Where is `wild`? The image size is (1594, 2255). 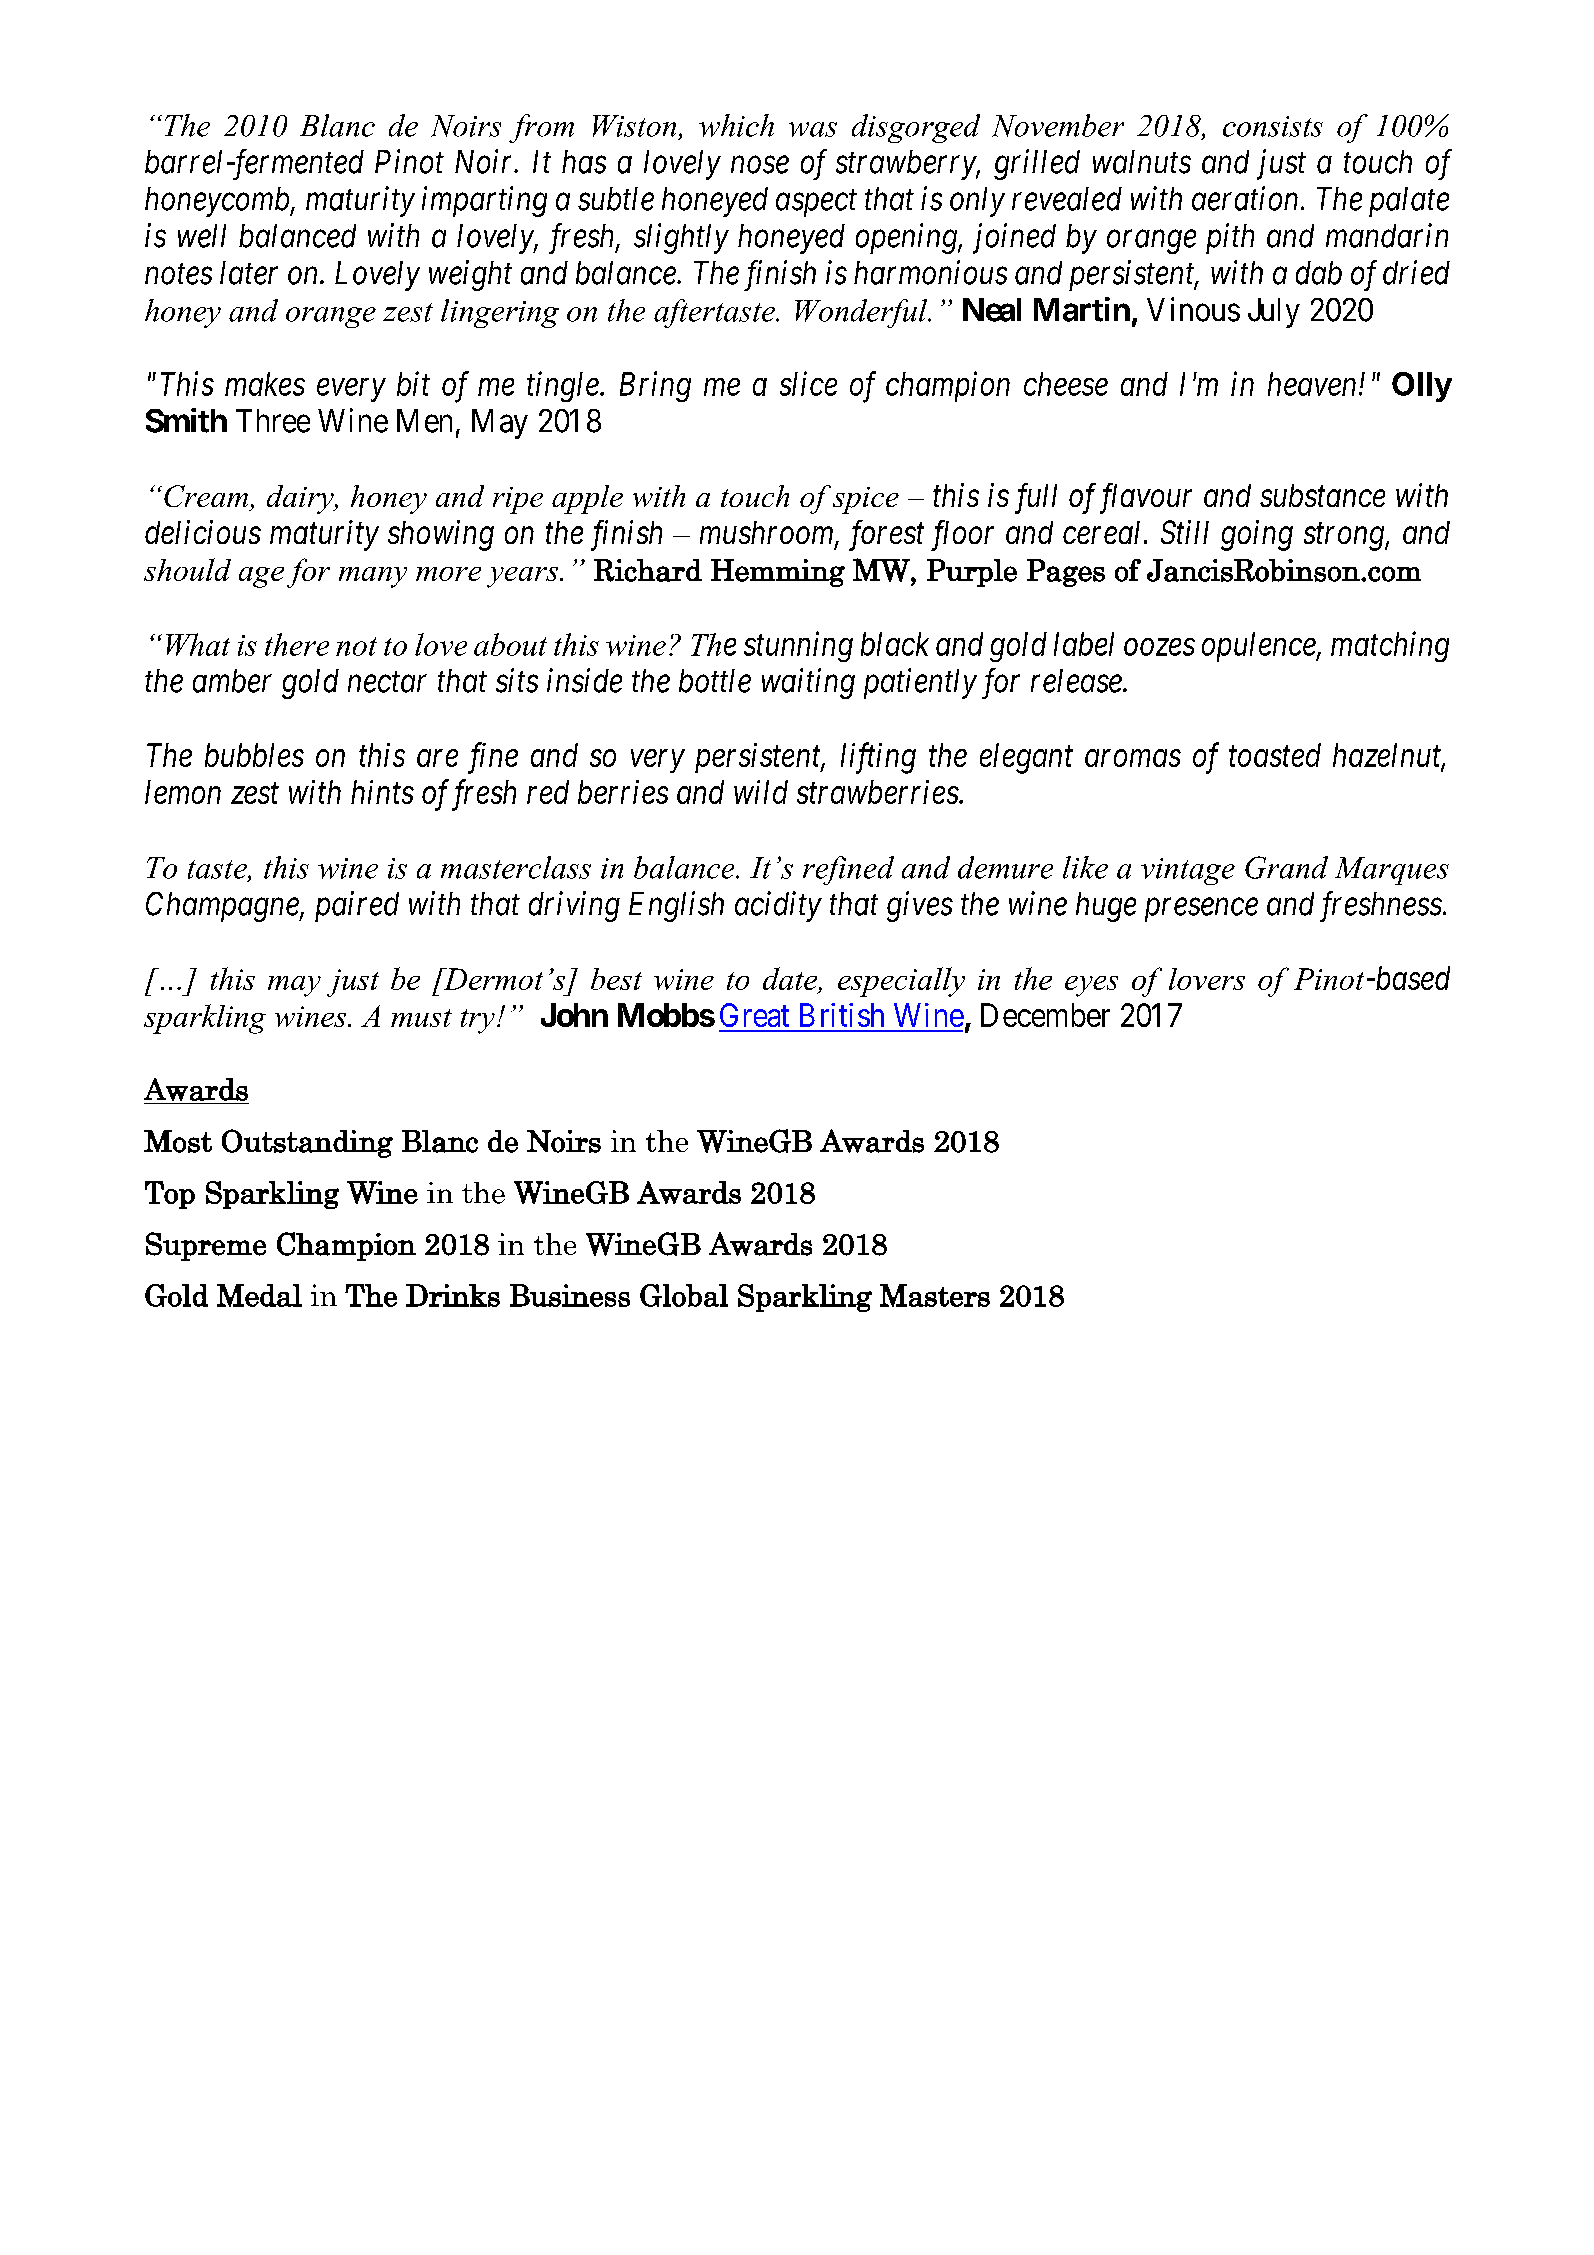
wild is located at coordinates (761, 792).
